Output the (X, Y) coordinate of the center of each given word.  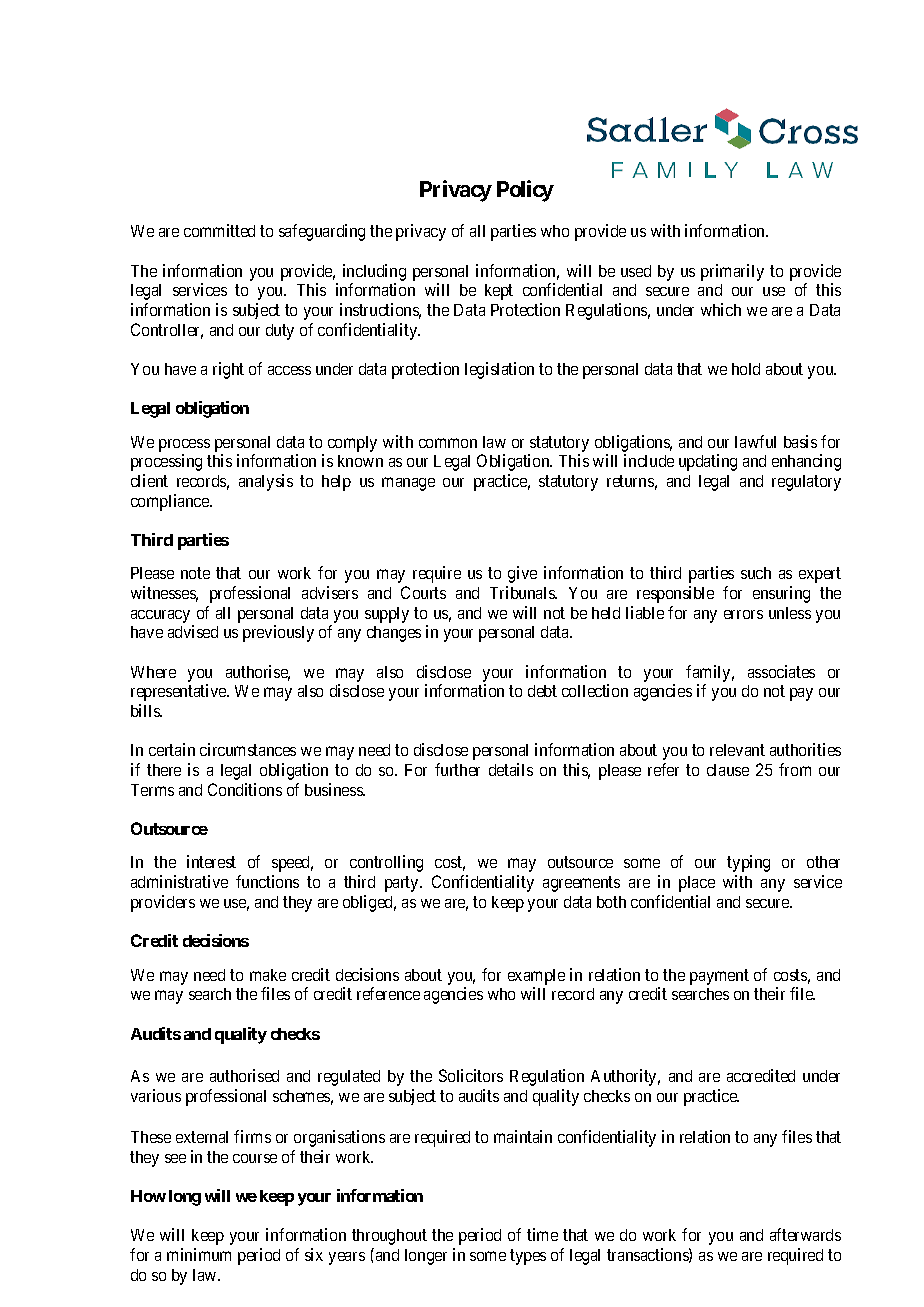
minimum (199, 1254)
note (195, 573)
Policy (525, 191)
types (528, 1257)
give (522, 574)
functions (267, 881)
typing (748, 863)
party (403, 884)
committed (219, 230)
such (756, 573)
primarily (732, 272)
